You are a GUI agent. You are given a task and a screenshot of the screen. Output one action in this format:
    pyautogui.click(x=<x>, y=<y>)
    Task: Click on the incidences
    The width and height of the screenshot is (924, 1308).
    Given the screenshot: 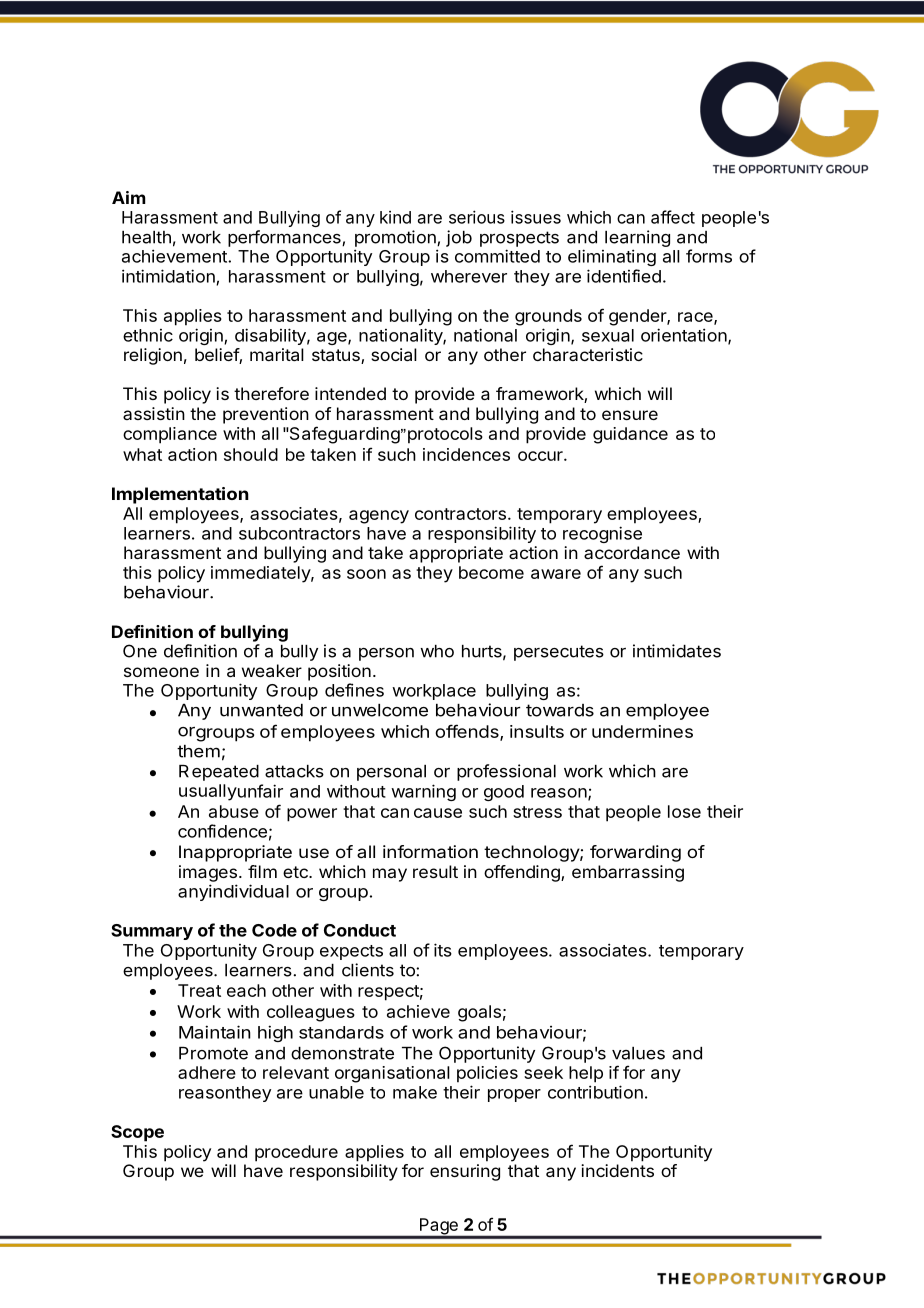 What is the action you would take?
    pyautogui.click(x=466, y=454)
